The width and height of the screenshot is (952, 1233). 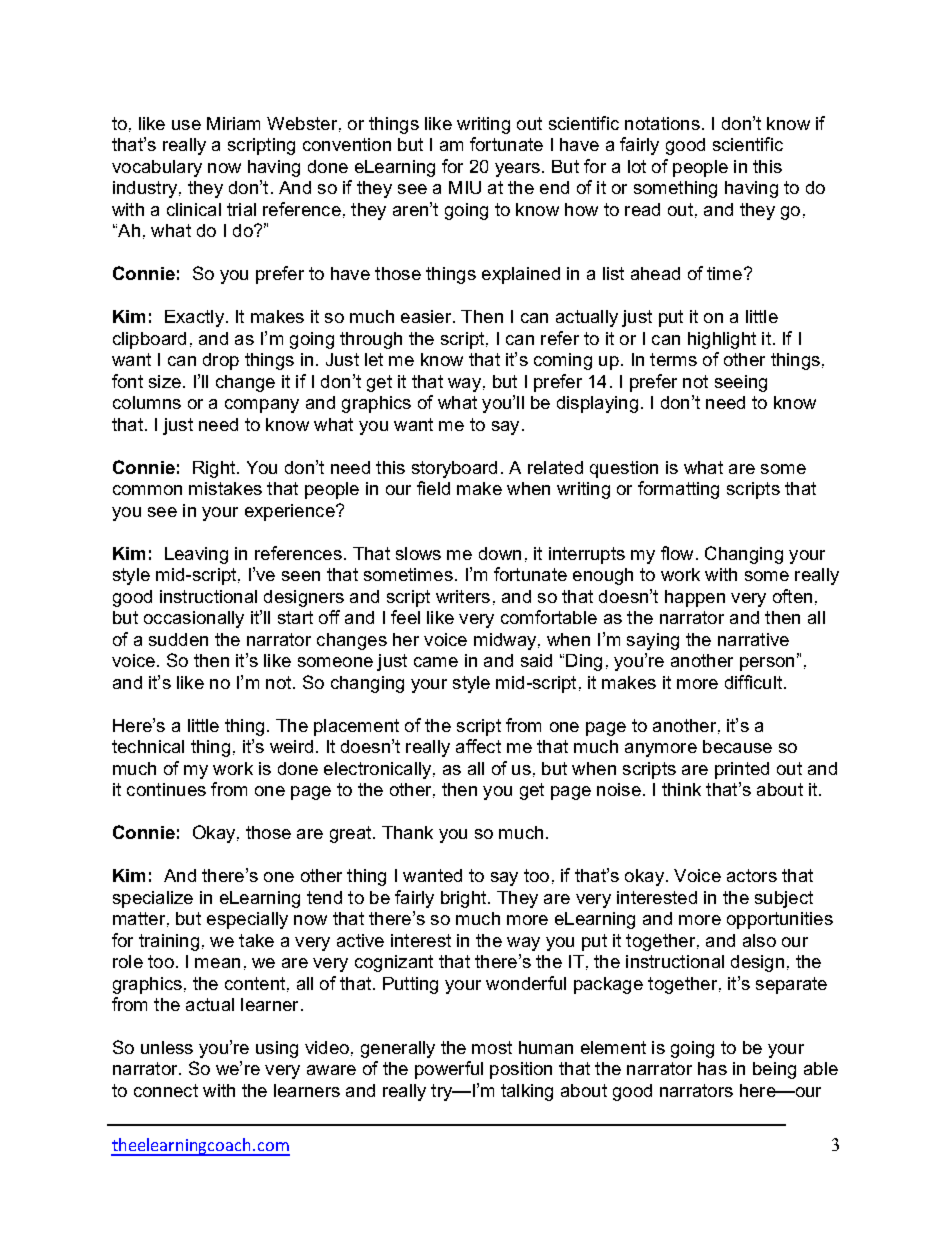 I want to click on MIU, so click(x=465, y=187).
